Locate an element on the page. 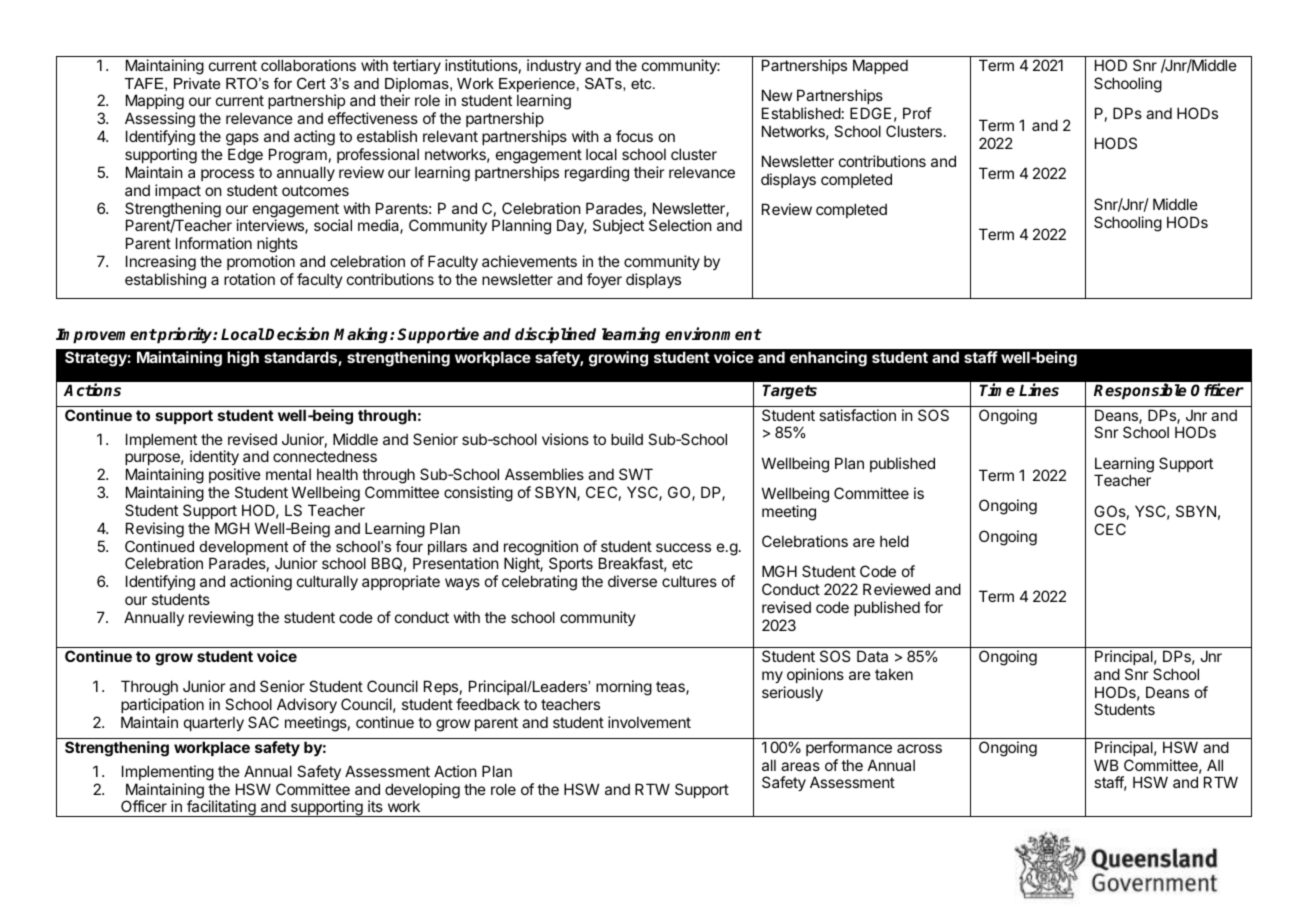  Private is located at coordinates (197, 83).
